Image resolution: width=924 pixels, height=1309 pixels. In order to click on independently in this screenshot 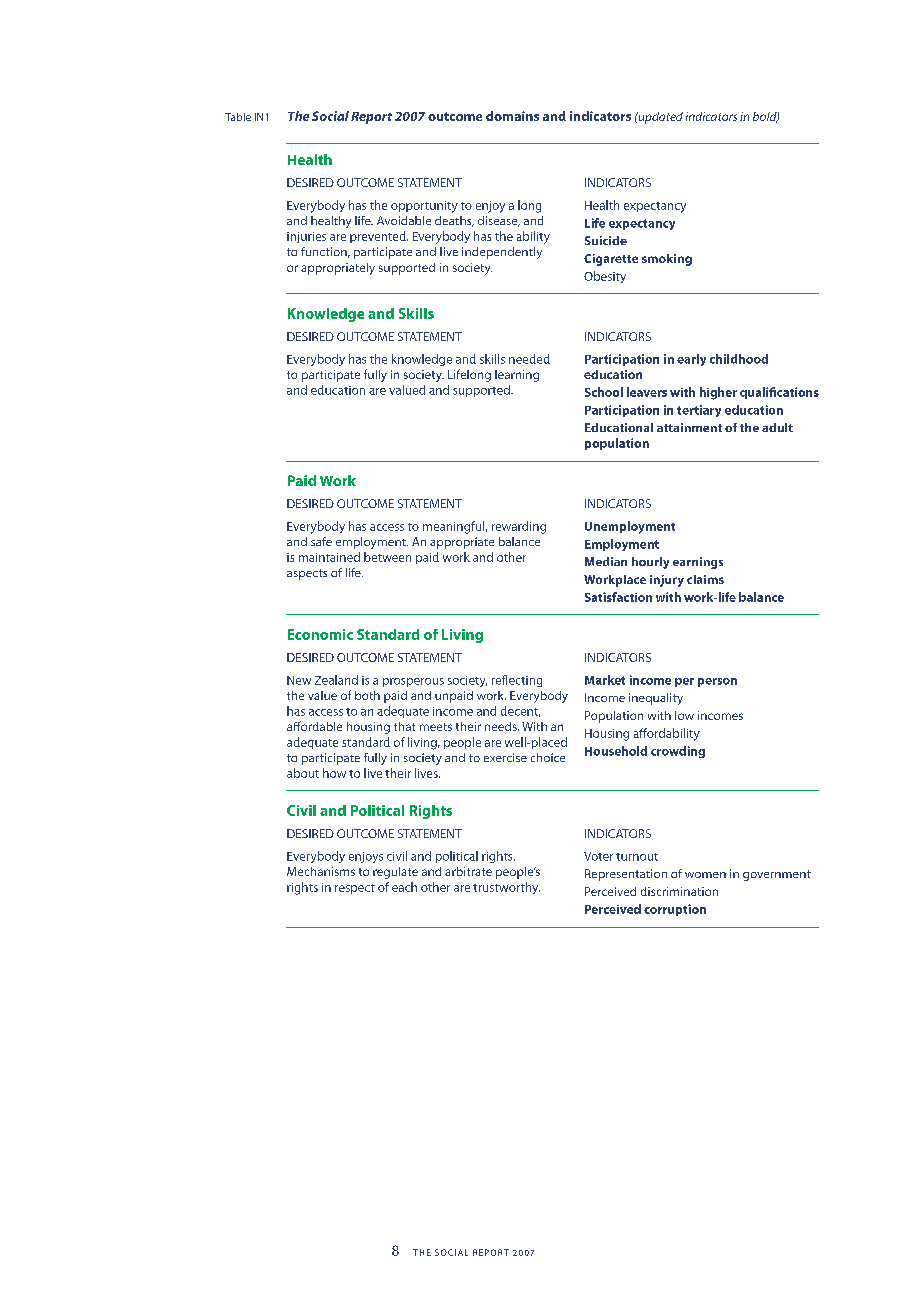, I will do `click(502, 253)`.
